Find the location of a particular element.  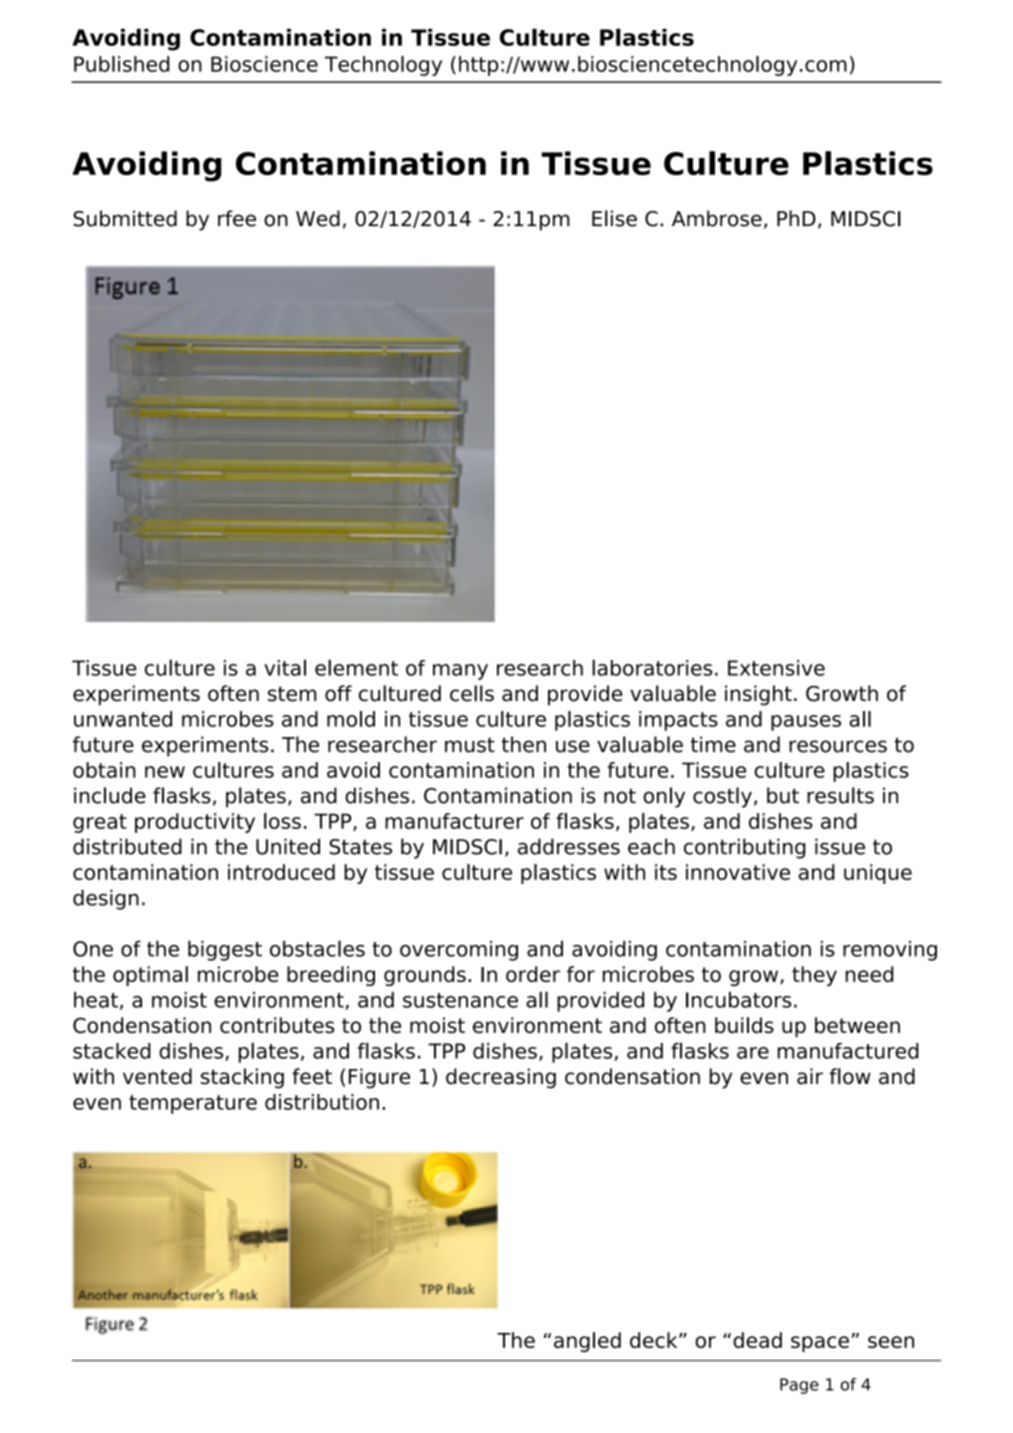

Published is located at coordinates (122, 64).
